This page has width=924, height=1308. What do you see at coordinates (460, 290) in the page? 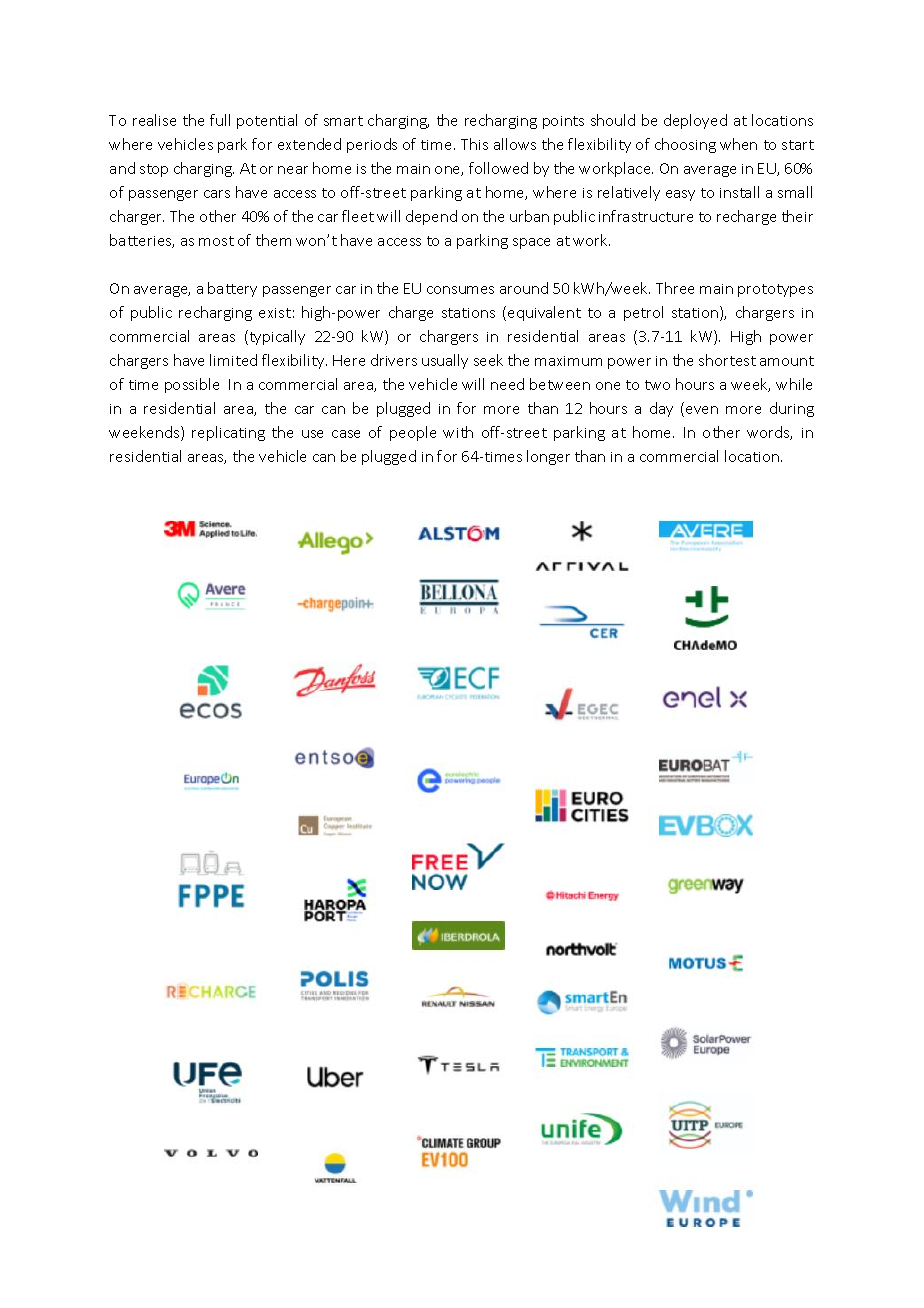
I see `consumes` at bounding box center [460, 290].
